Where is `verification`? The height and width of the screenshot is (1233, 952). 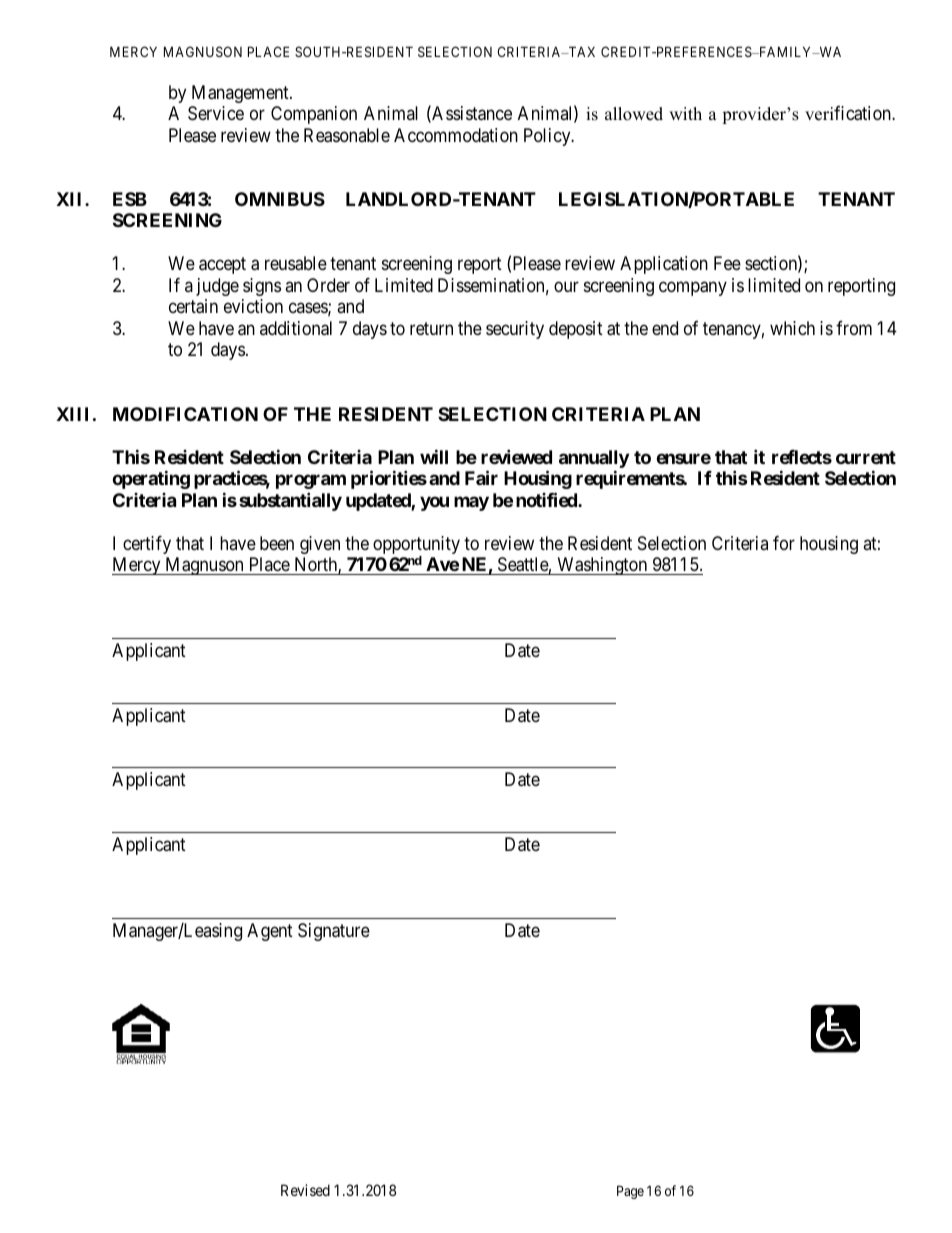 verification is located at coordinates (849, 113).
